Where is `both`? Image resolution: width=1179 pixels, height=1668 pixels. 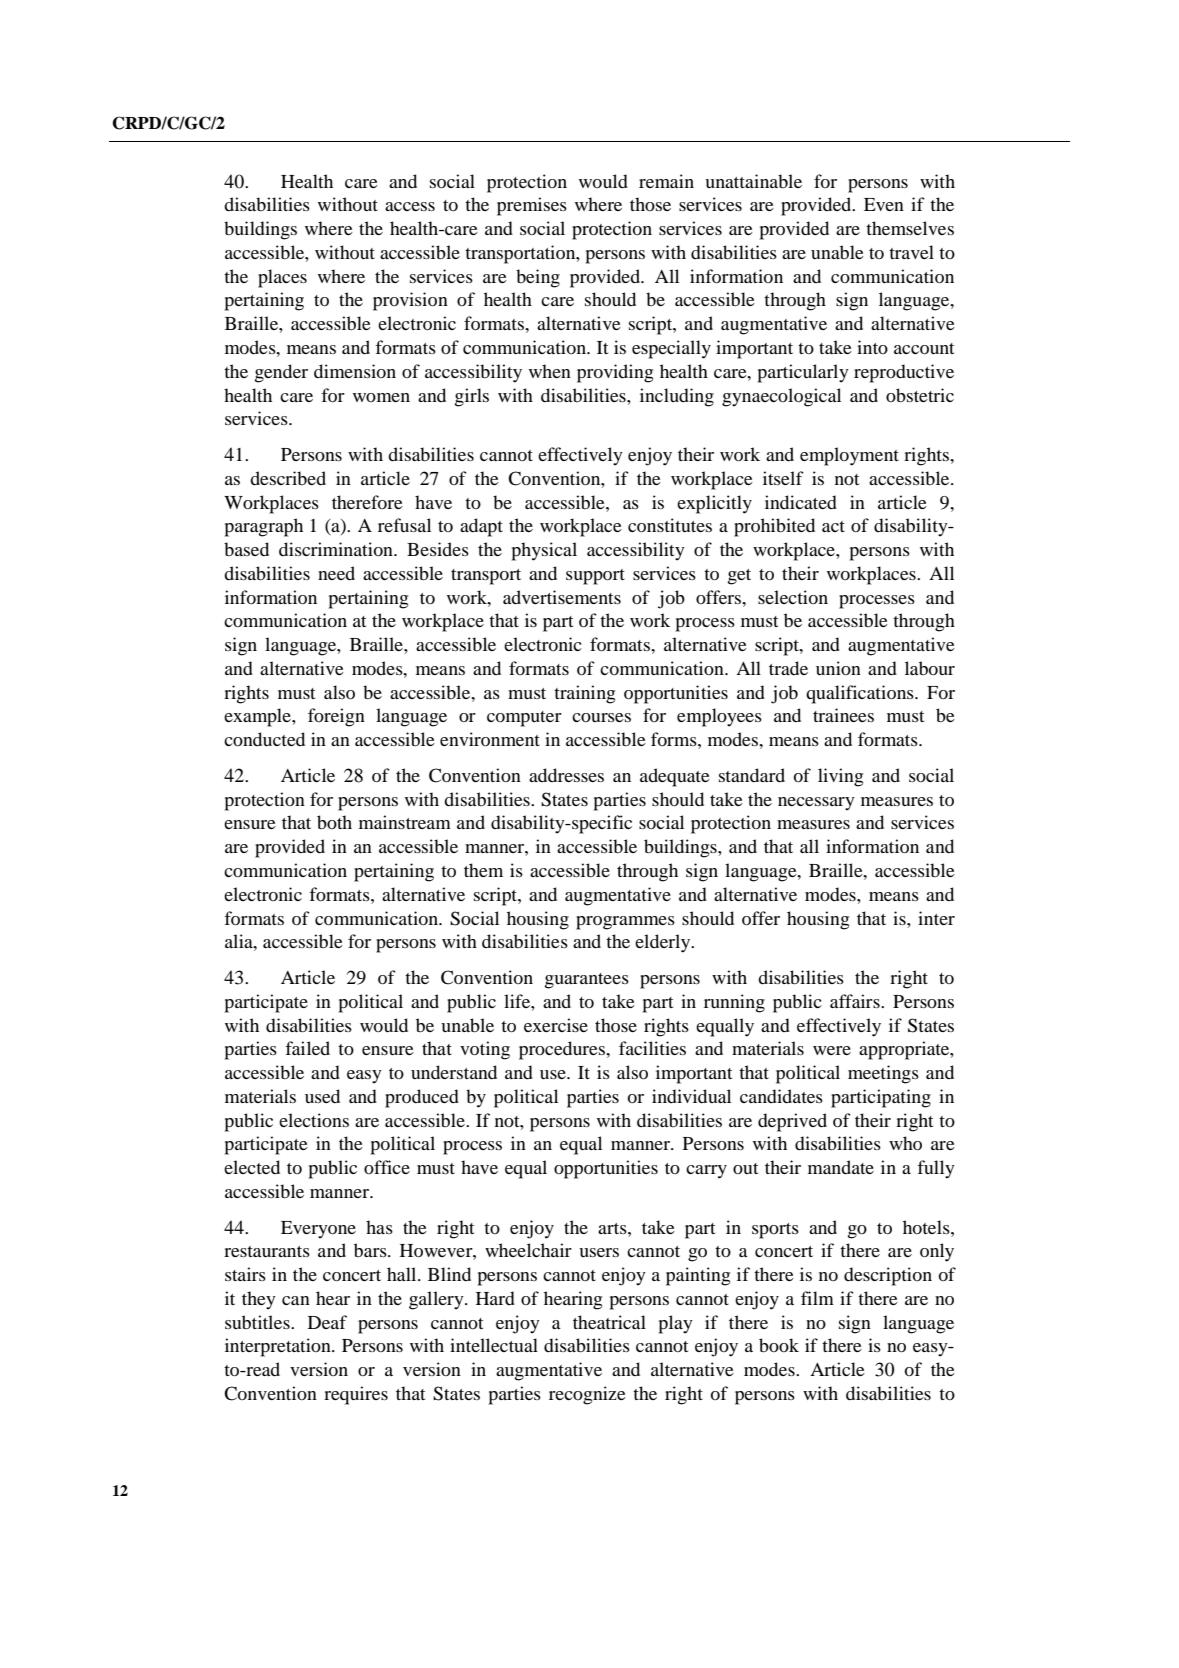
both is located at coordinates (334, 822).
